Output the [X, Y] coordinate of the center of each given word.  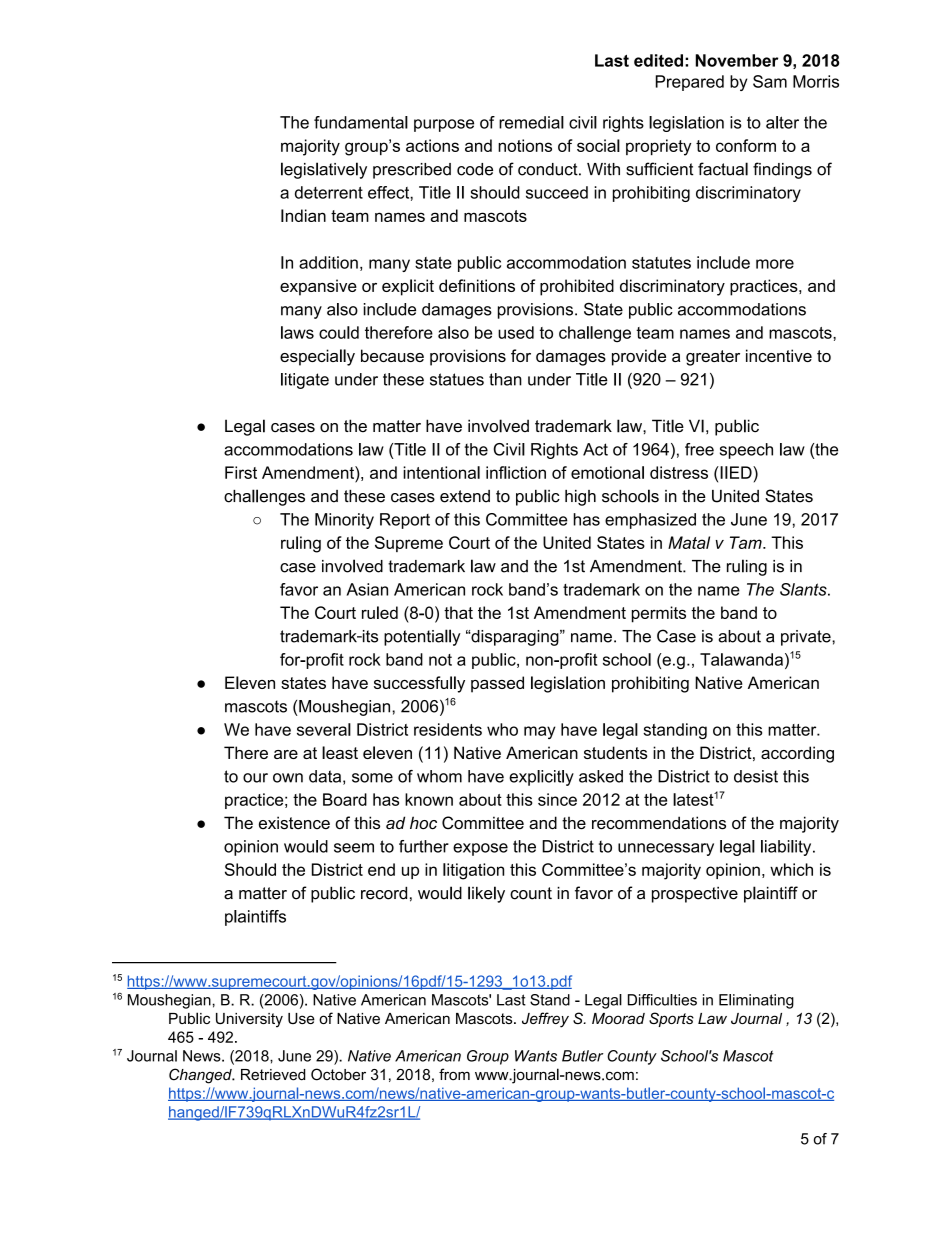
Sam [770, 81]
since [557, 799]
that [458, 612]
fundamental [361, 122]
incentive [779, 355]
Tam [747, 542]
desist [756, 776]
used [516, 332]
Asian [367, 589]
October [338, 1074]
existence [294, 823]
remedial [531, 122]
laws [297, 332]
